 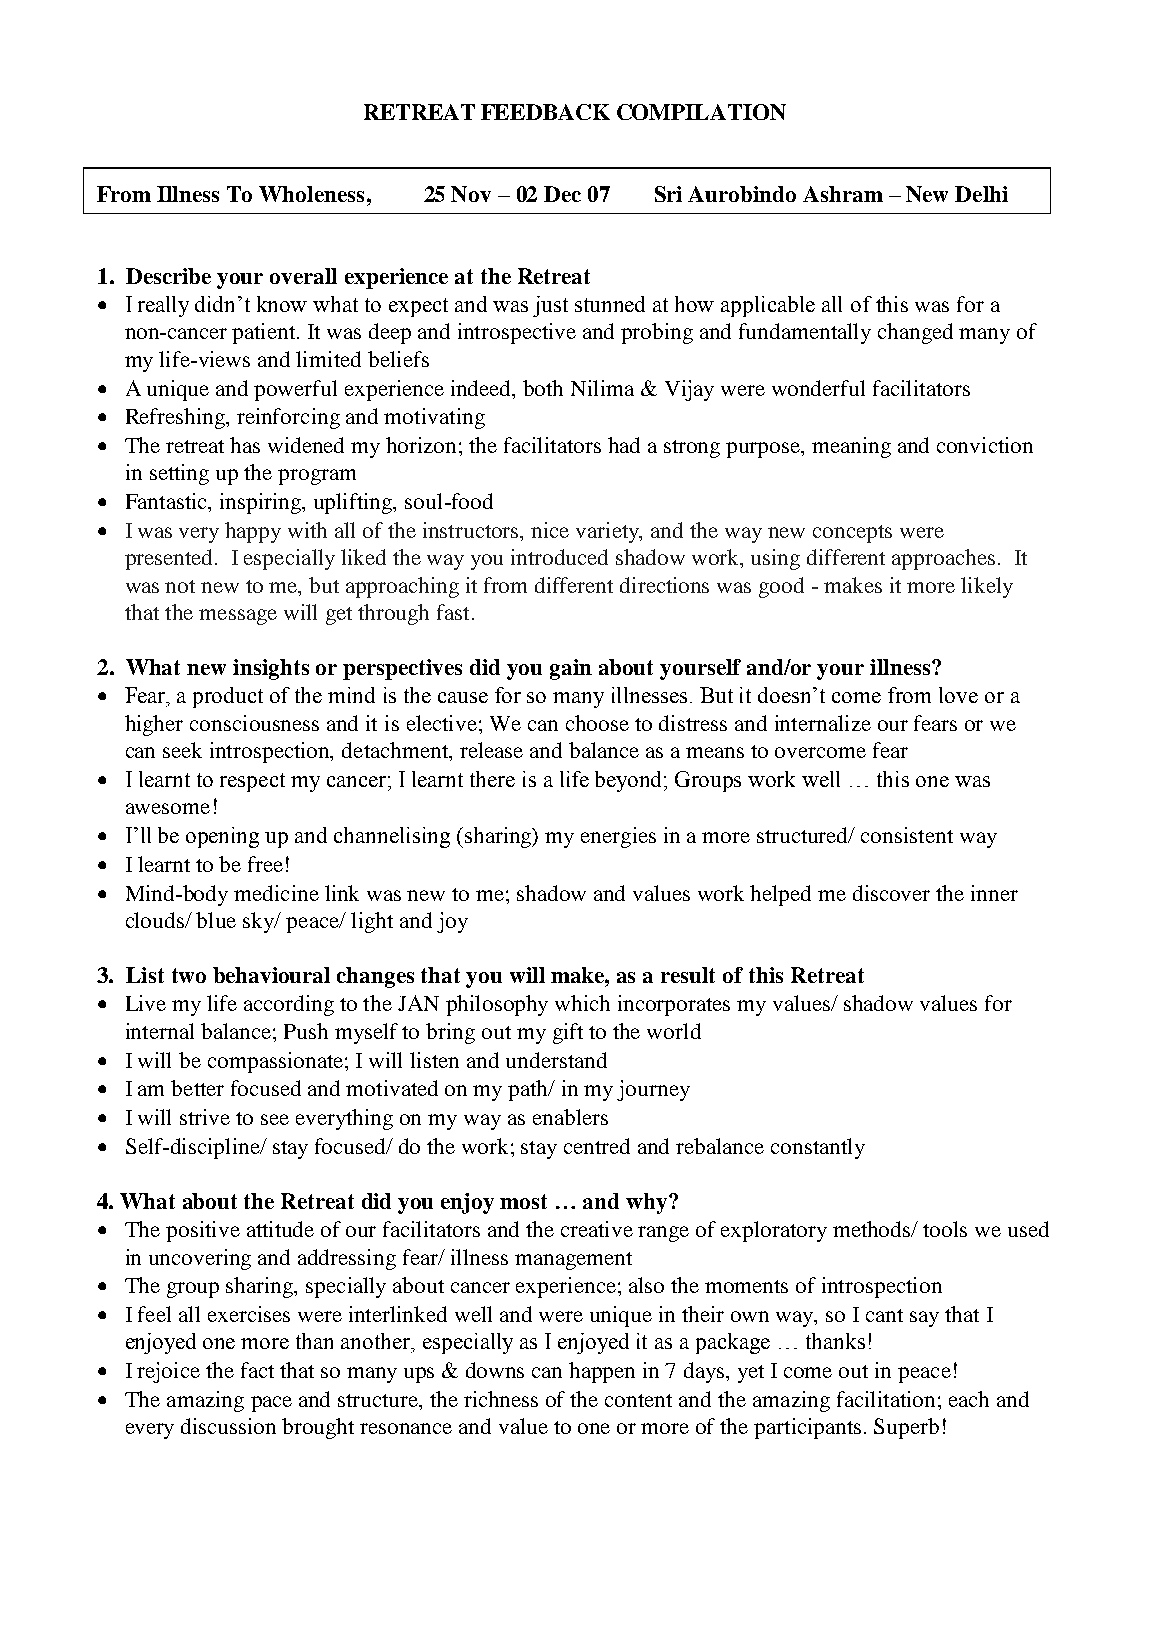 I want to click on Ashram, so click(x=843, y=194).
